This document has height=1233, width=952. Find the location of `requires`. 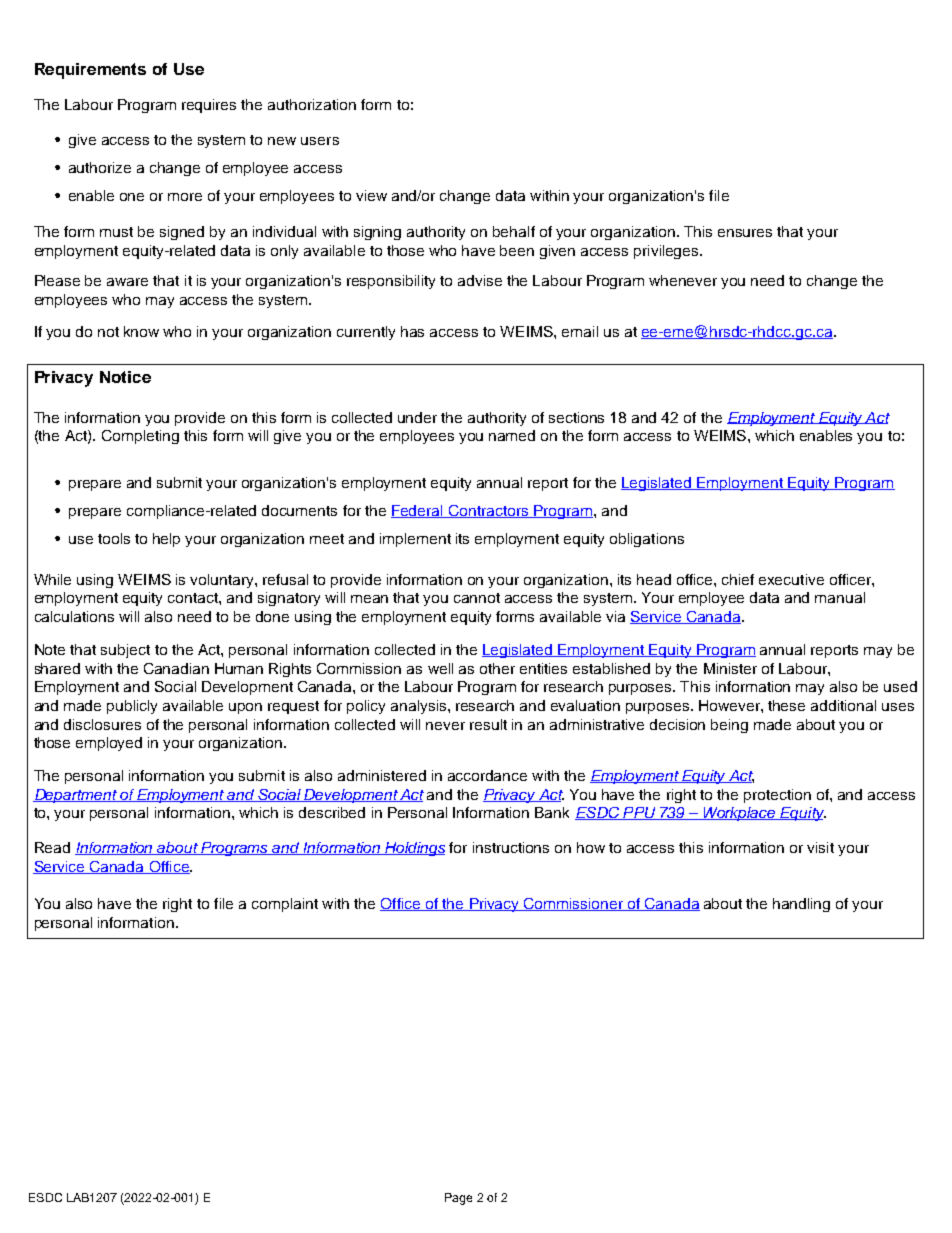

requires is located at coordinates (209, 106).
